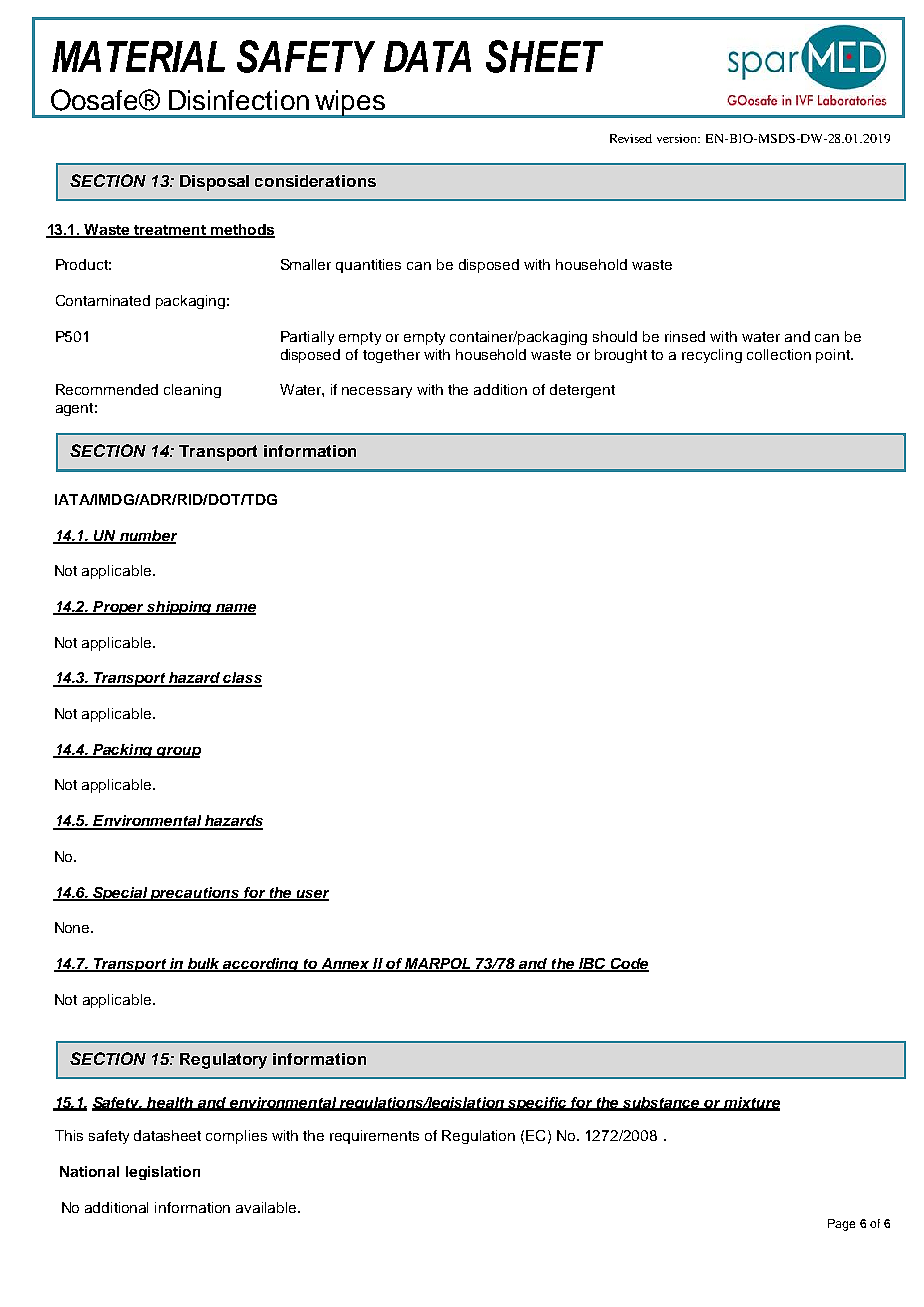  Describe the element at coordinates (315, 181) in the image. I see `considerations` at that location.
